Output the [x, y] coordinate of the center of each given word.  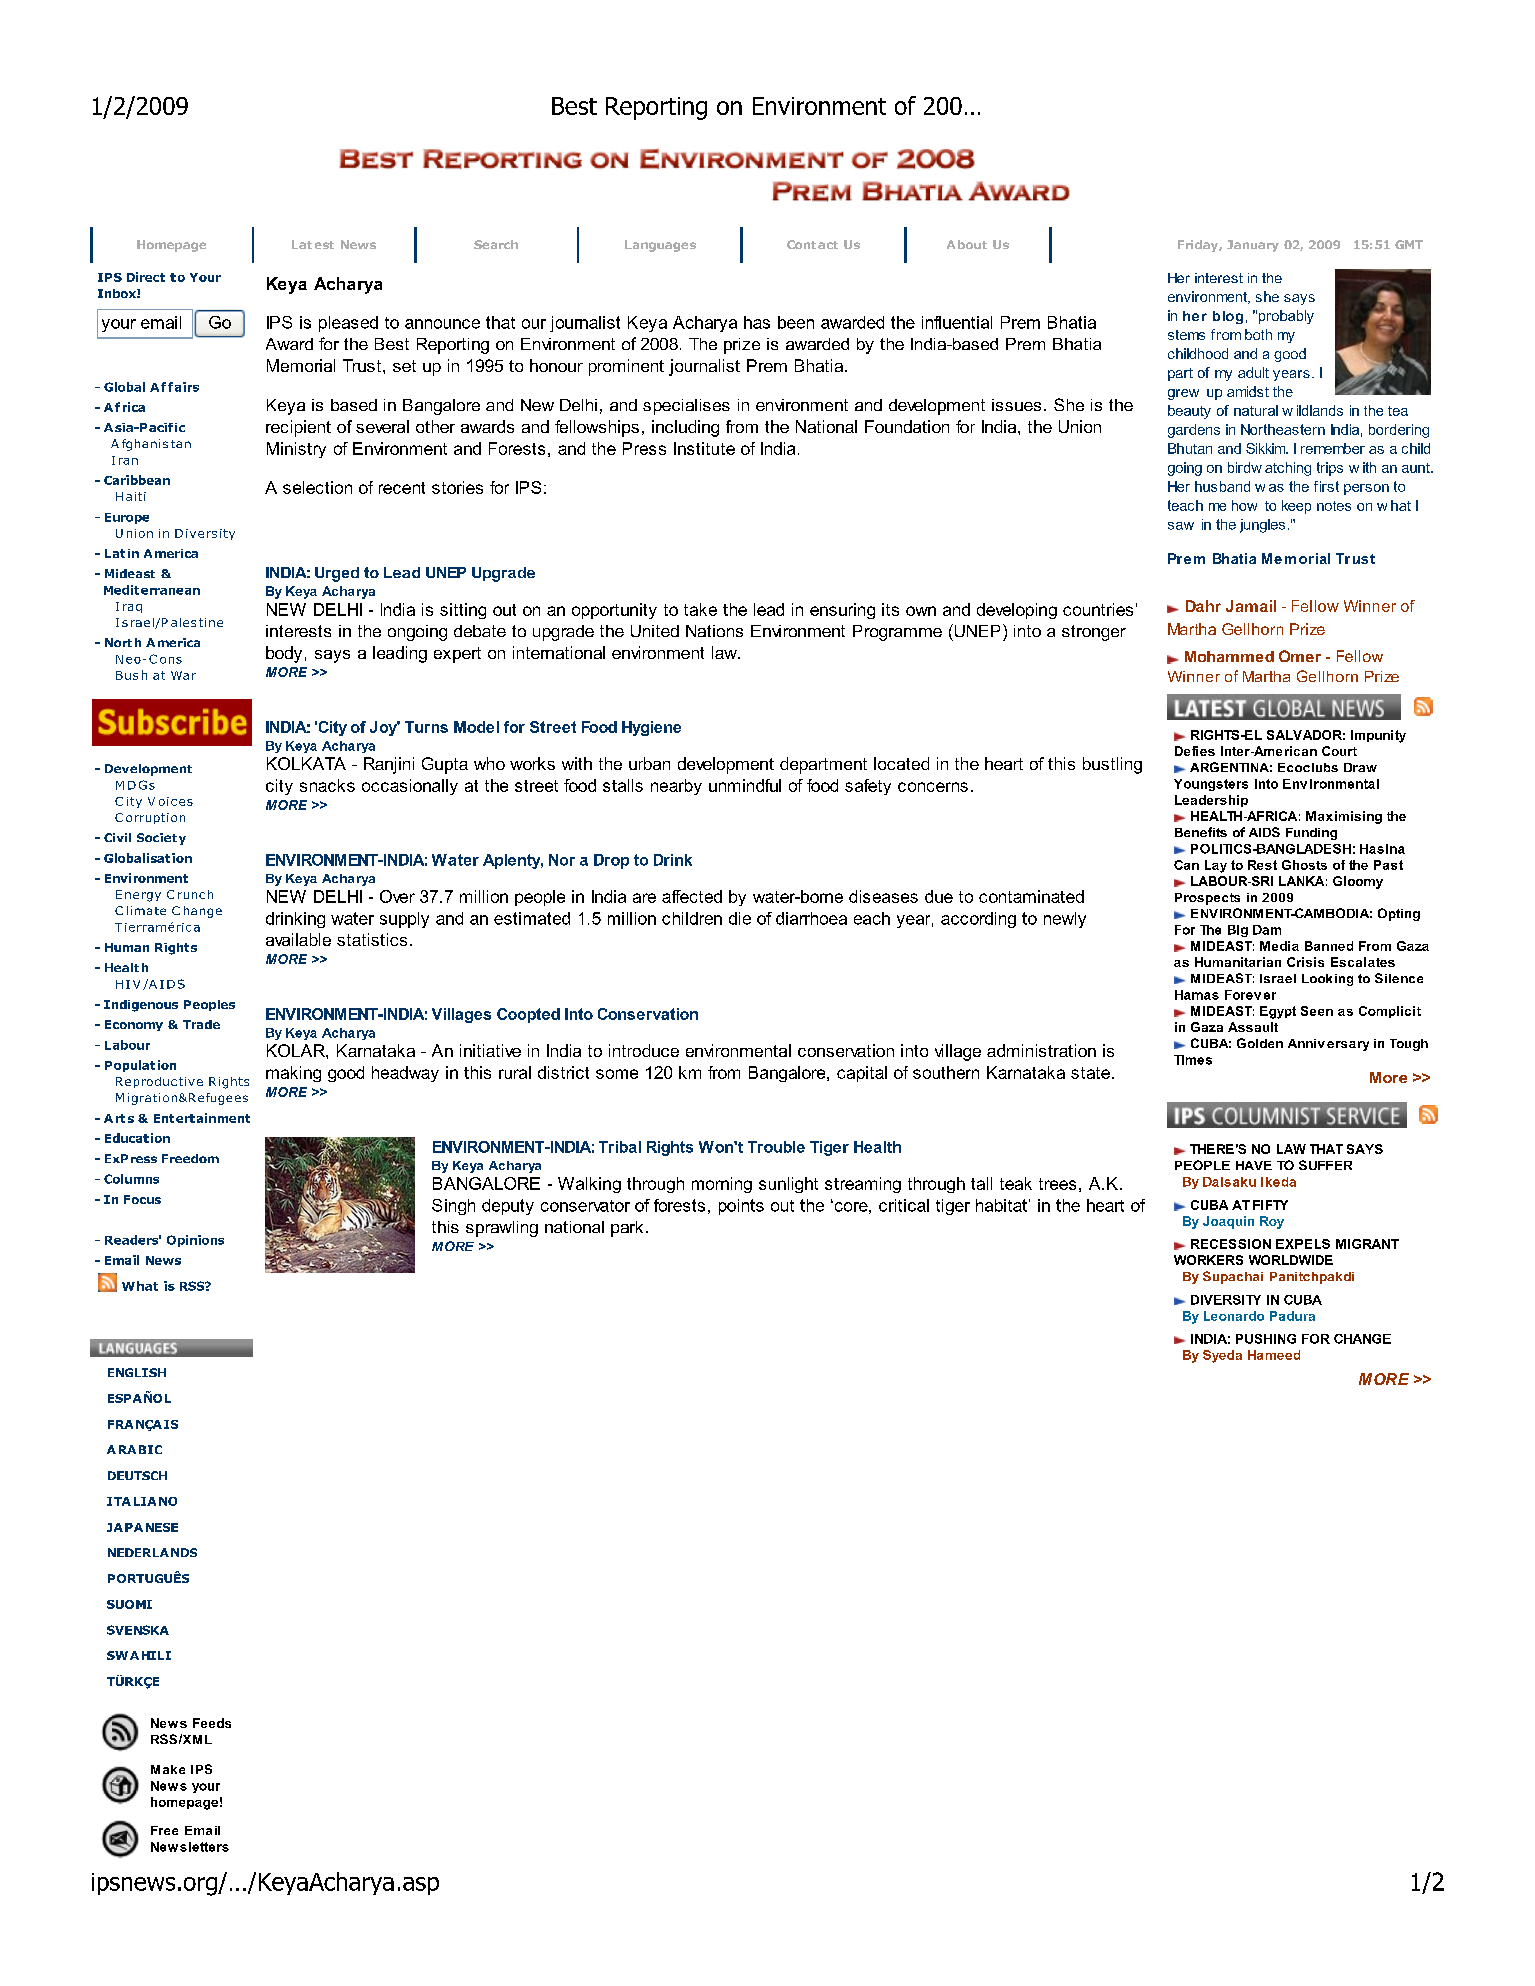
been [796, 322]
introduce [644, 1050]
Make [168, 1769]
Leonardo [1234, 1316]
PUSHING [1266, 1339]
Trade [201, 1024]
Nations [714, 631]
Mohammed [1229, 656]
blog [1228, 317]
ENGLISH [137, 1372]
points [741, 1207]
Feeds [212, 1723]
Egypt [1278, 1012]
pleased [348, 324]
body [284, 654]
